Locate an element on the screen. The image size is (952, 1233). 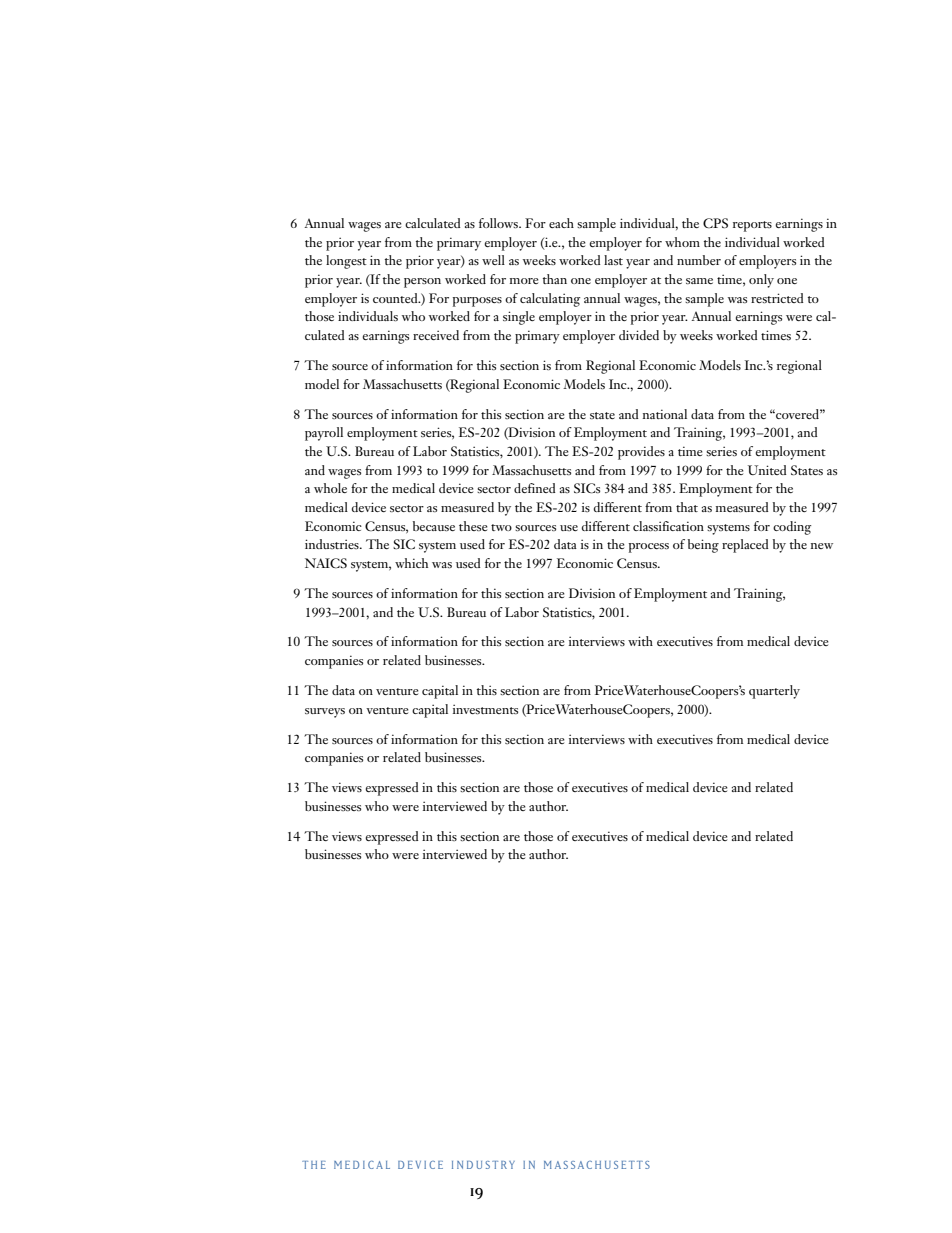
each is located at coordinates (561, 223).
